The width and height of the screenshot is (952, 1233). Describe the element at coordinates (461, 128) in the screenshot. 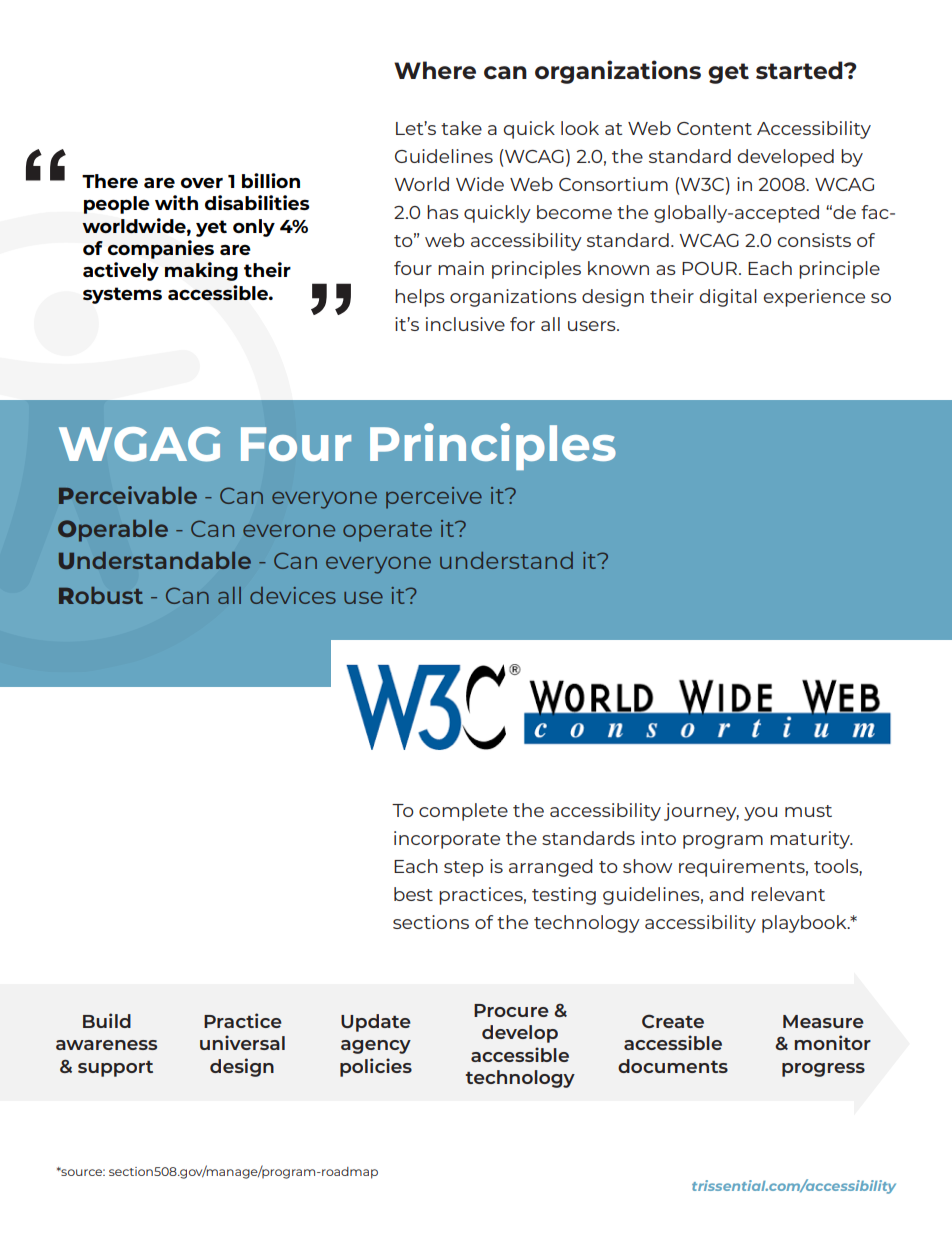

I see `take` at that location.
